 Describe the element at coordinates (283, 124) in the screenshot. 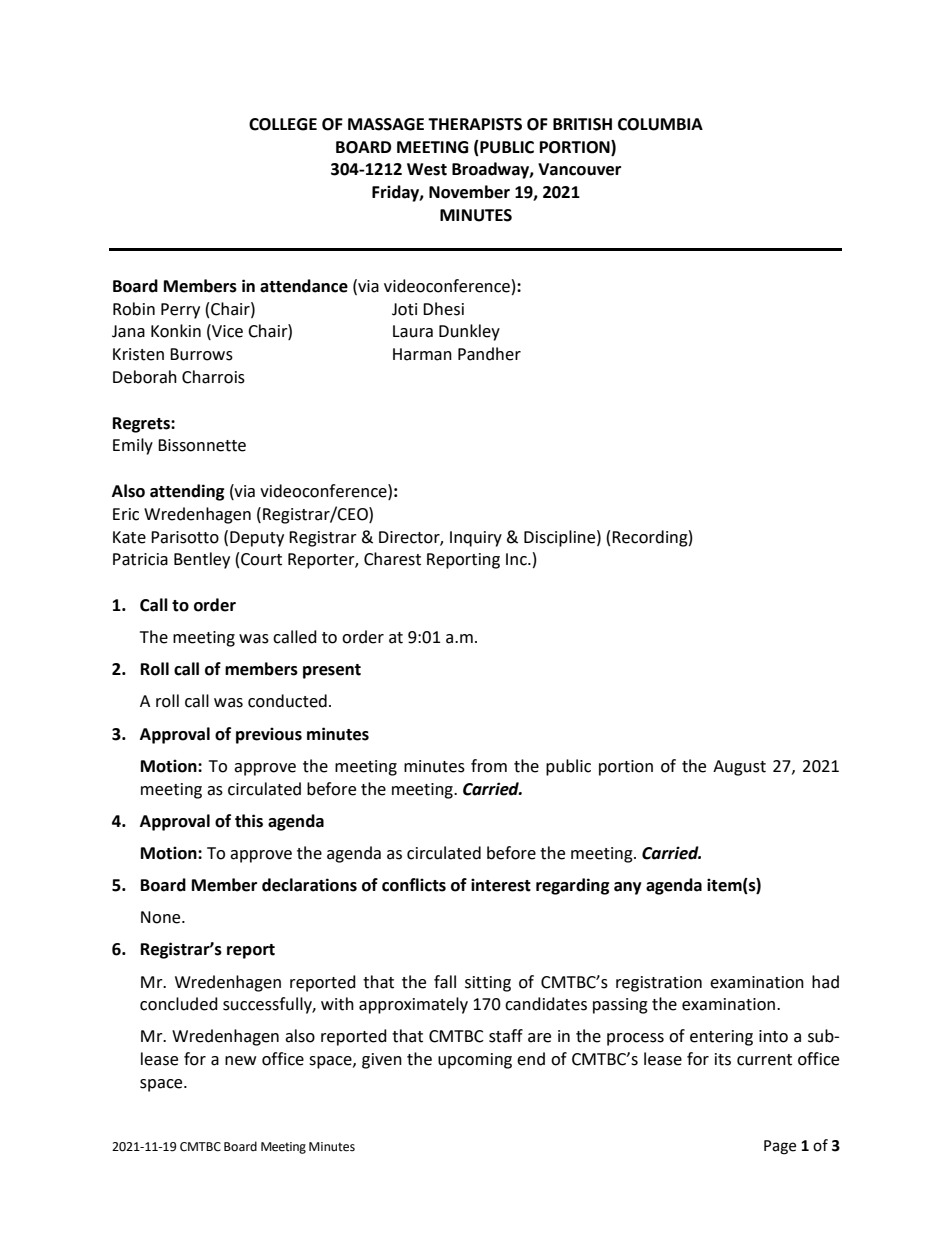

I see `COLLEGE` at that location.
